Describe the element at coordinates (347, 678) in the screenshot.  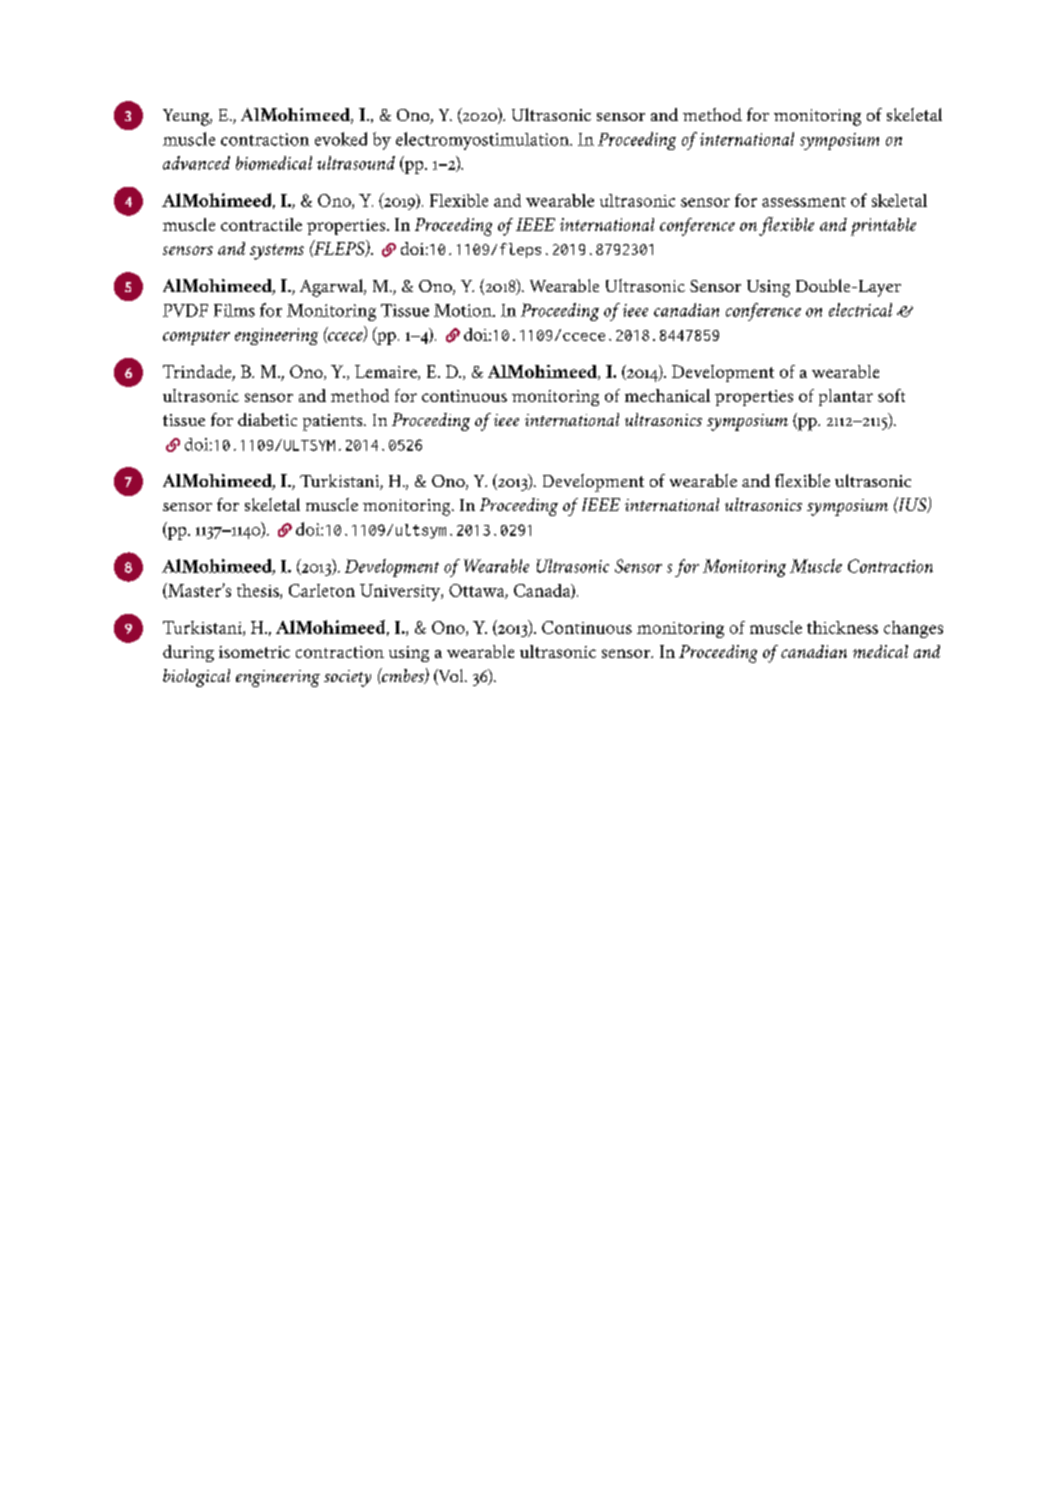
I see `society` at that location.
